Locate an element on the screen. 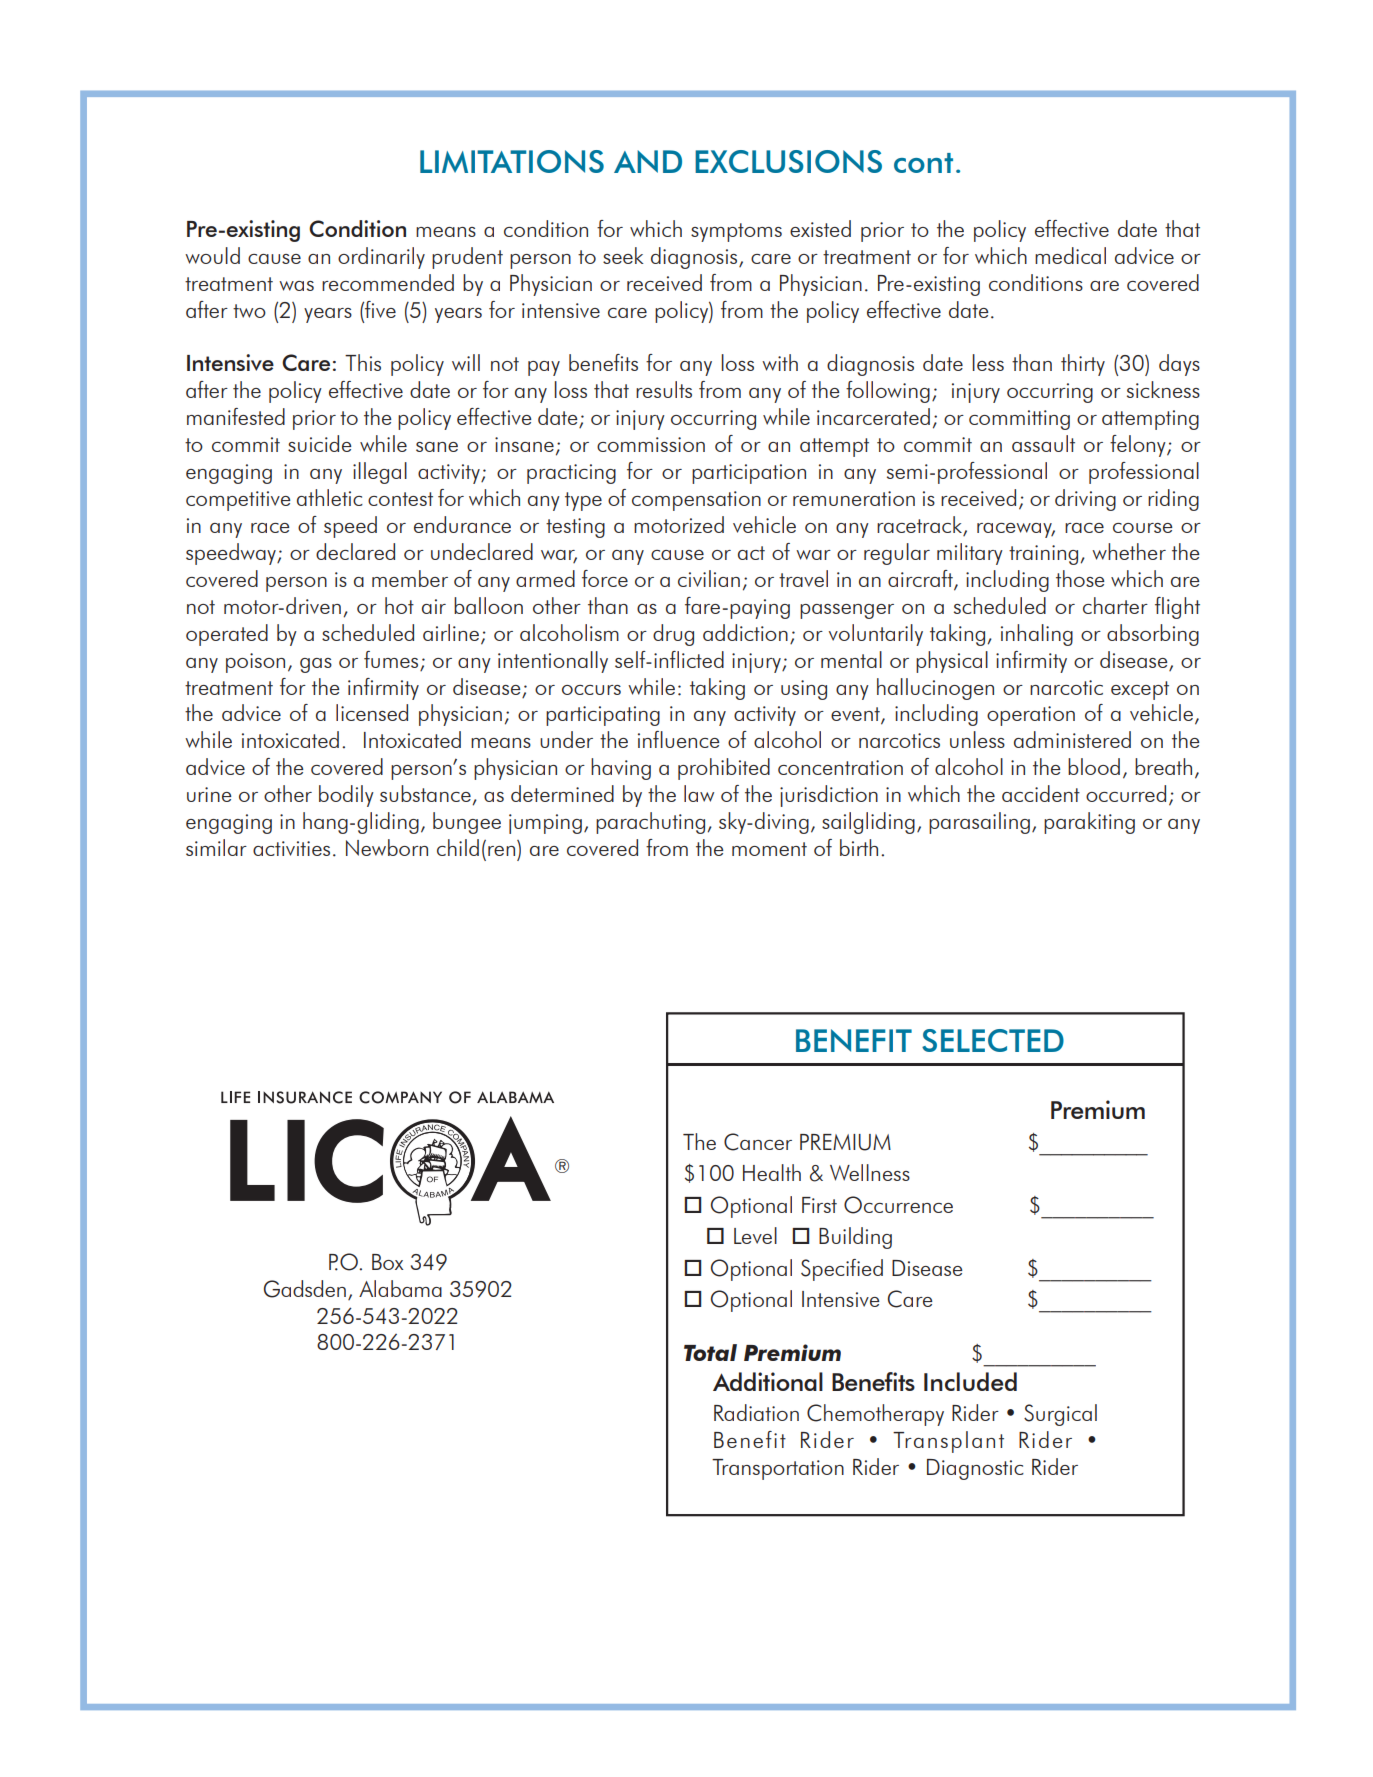 The image size is (1373, 1777). medical is located at coordinates (1070, 255).
